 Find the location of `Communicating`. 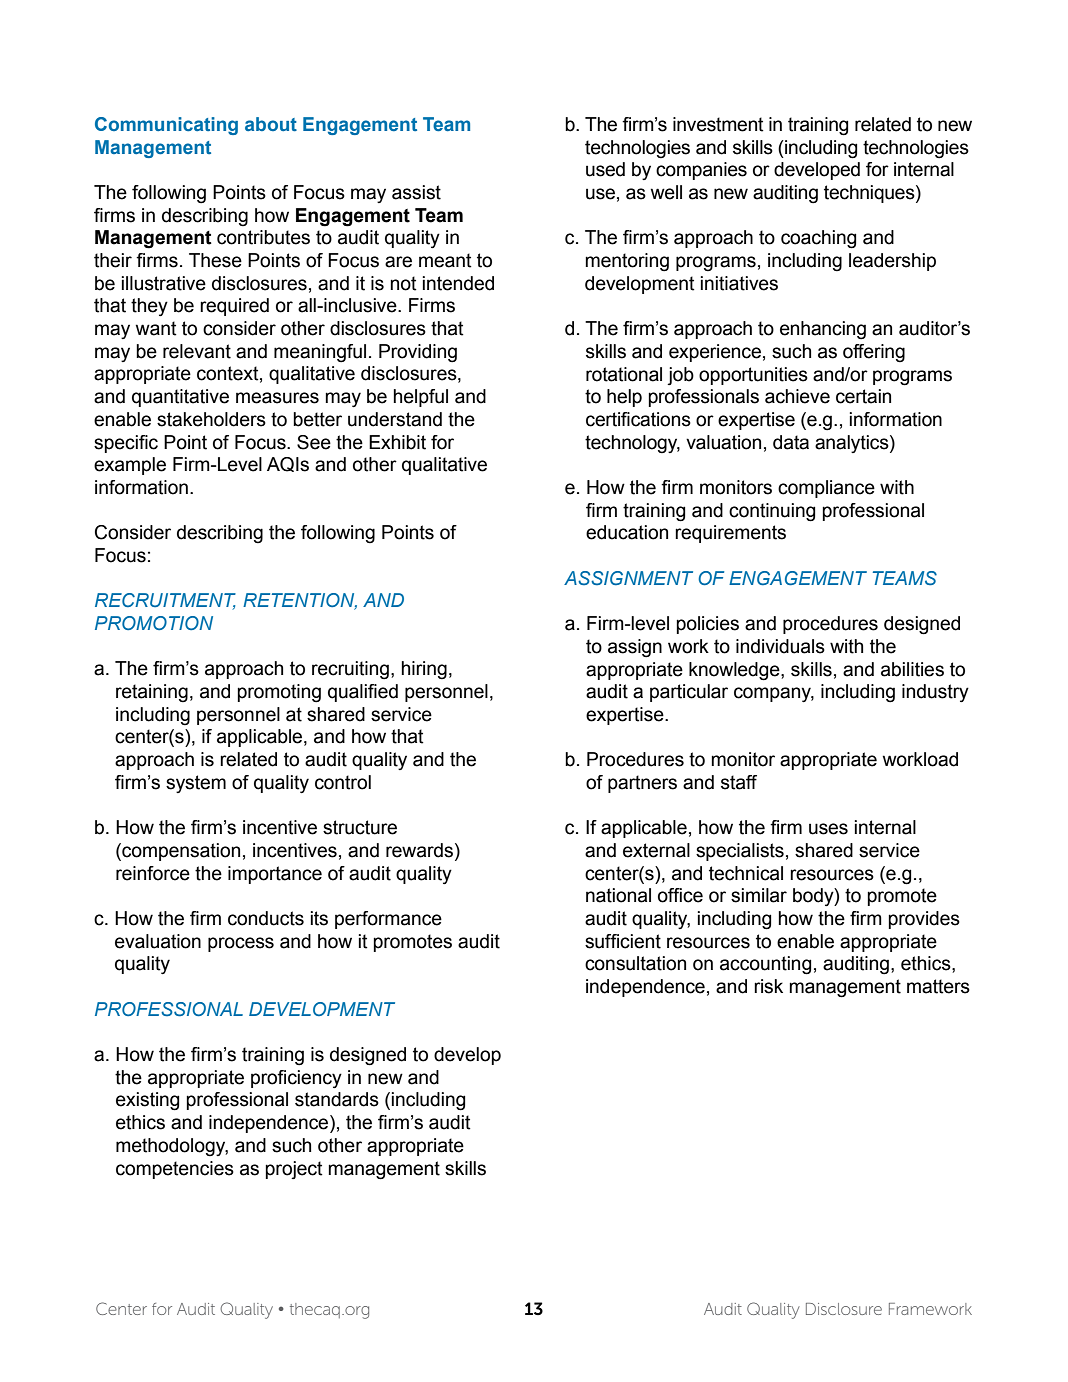

Communicating is located at coordinates (166, 126).
